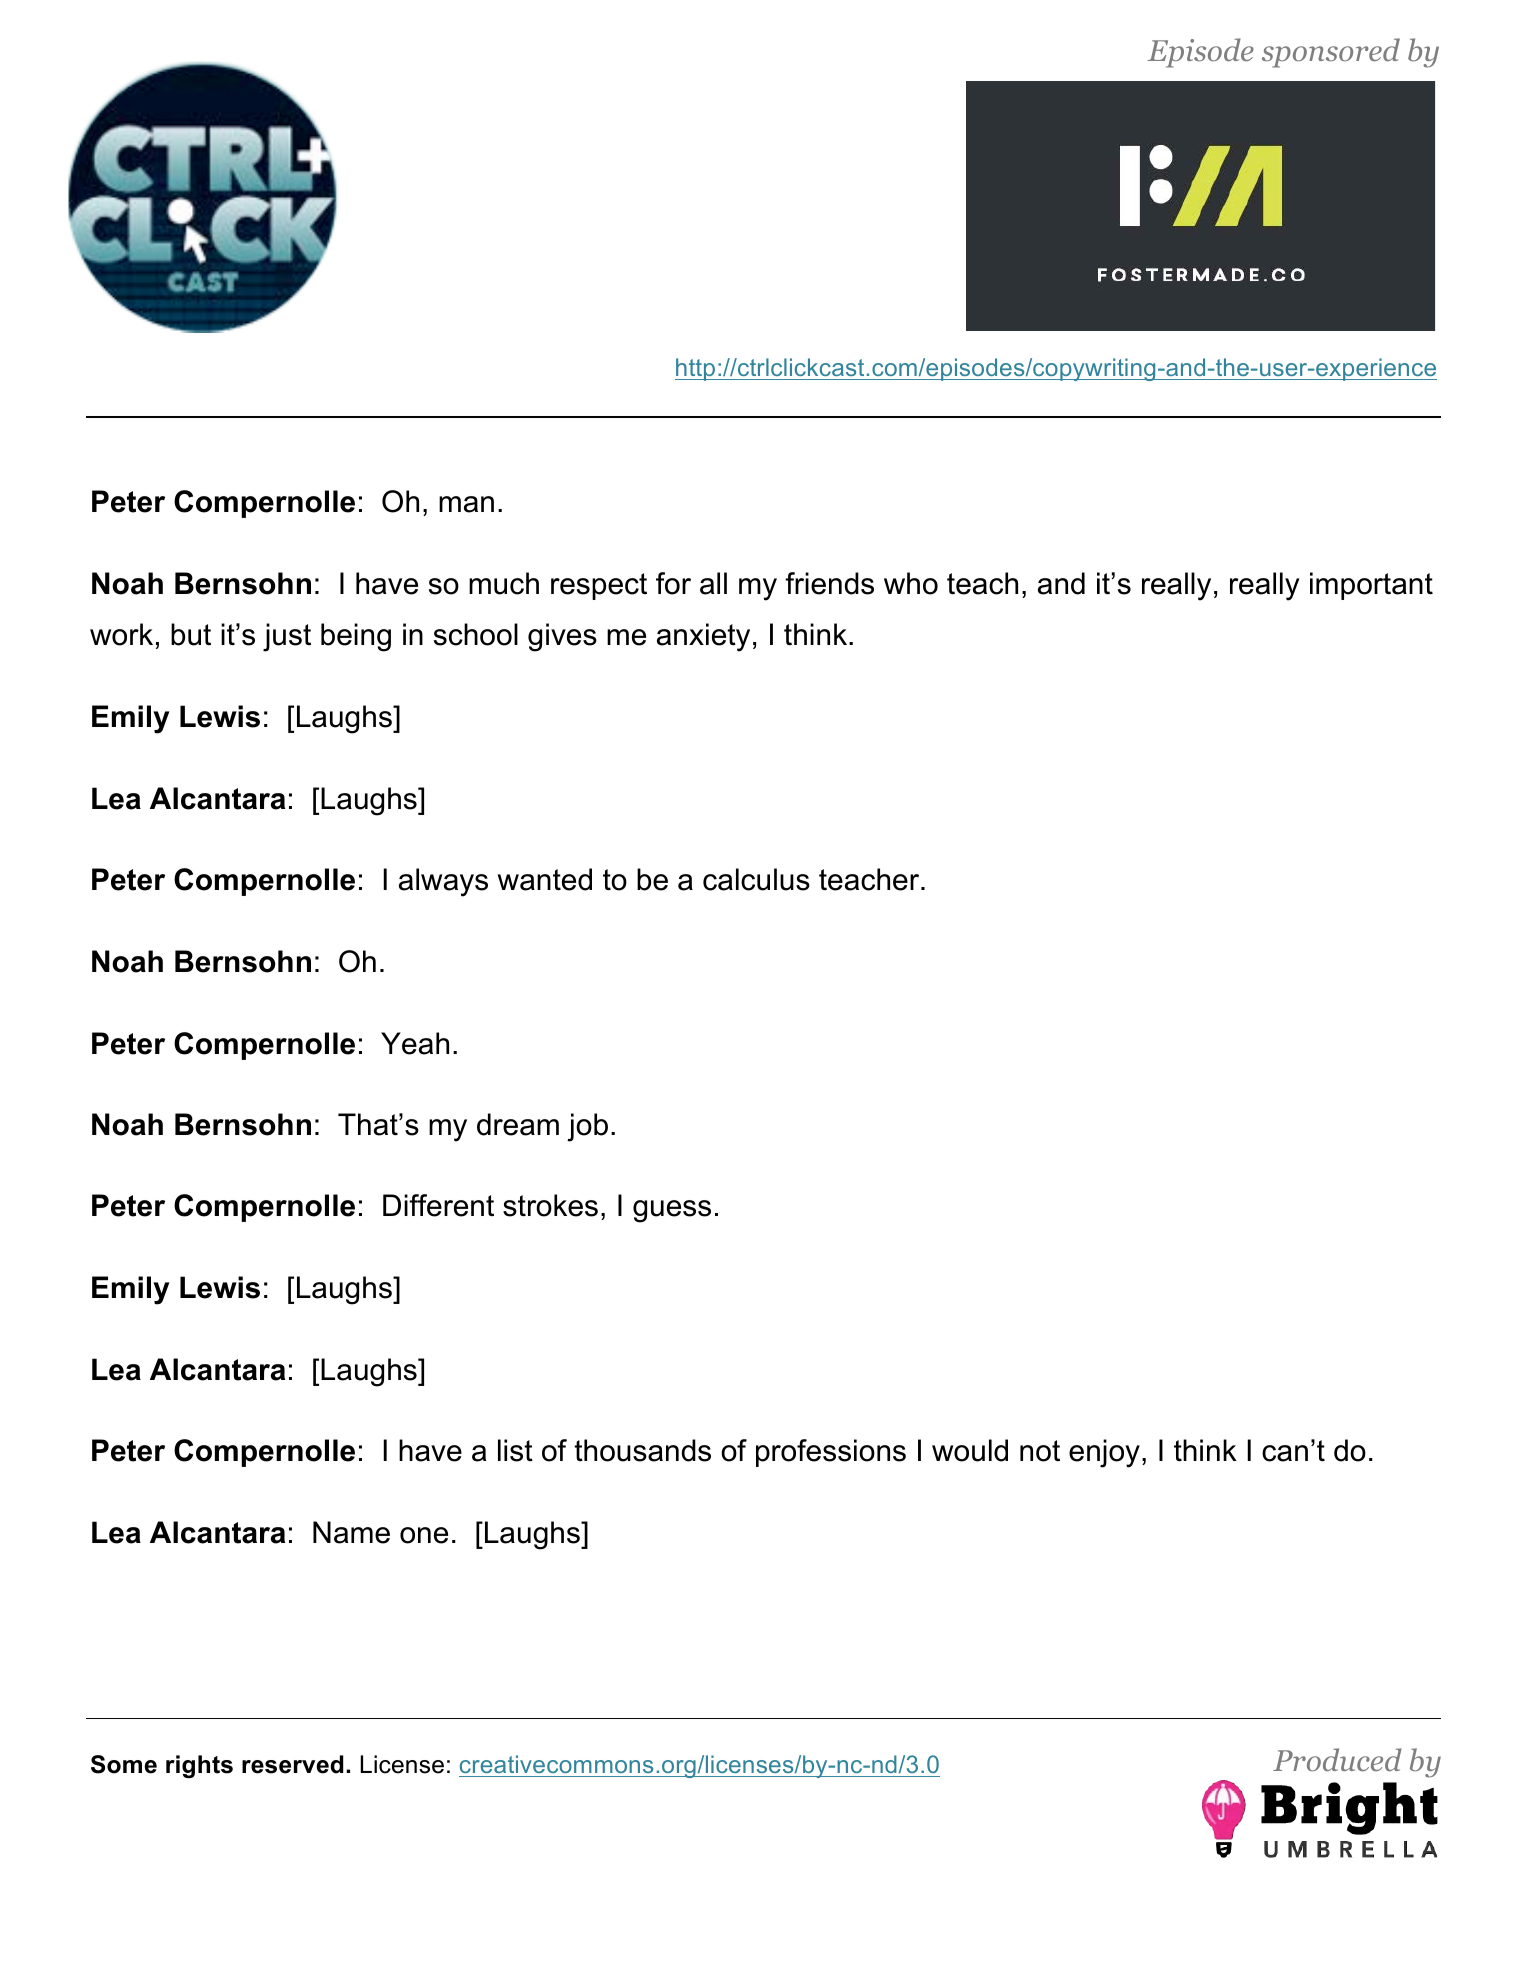 This screenshot has width=1527, height=1976. I want to click on man, so click(466, 504).
